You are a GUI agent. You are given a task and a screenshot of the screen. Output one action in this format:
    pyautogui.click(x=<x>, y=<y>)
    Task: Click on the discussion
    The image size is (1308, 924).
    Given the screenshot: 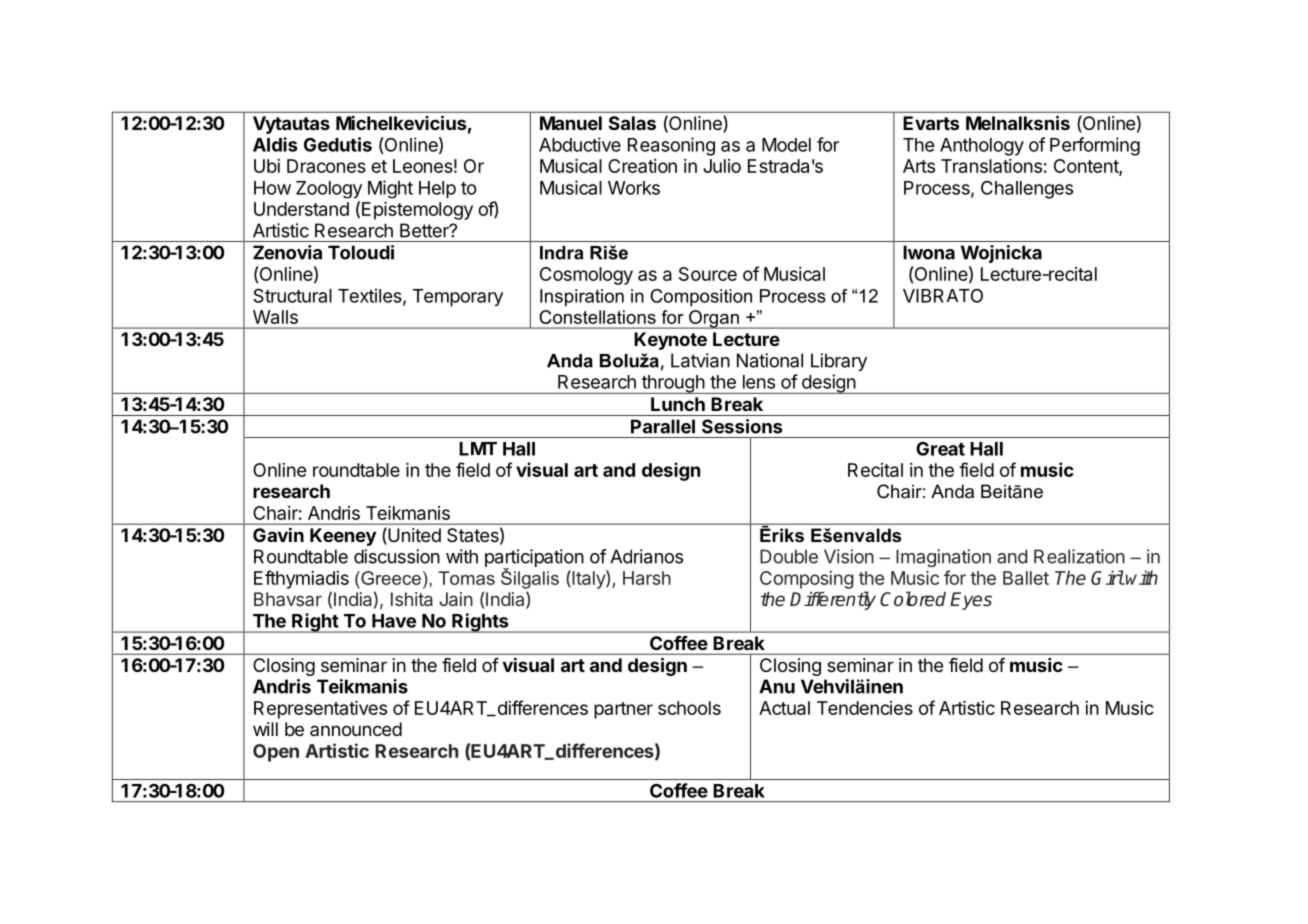 What is the action you would take?
    pyautogui.click(x=397, y=556)
